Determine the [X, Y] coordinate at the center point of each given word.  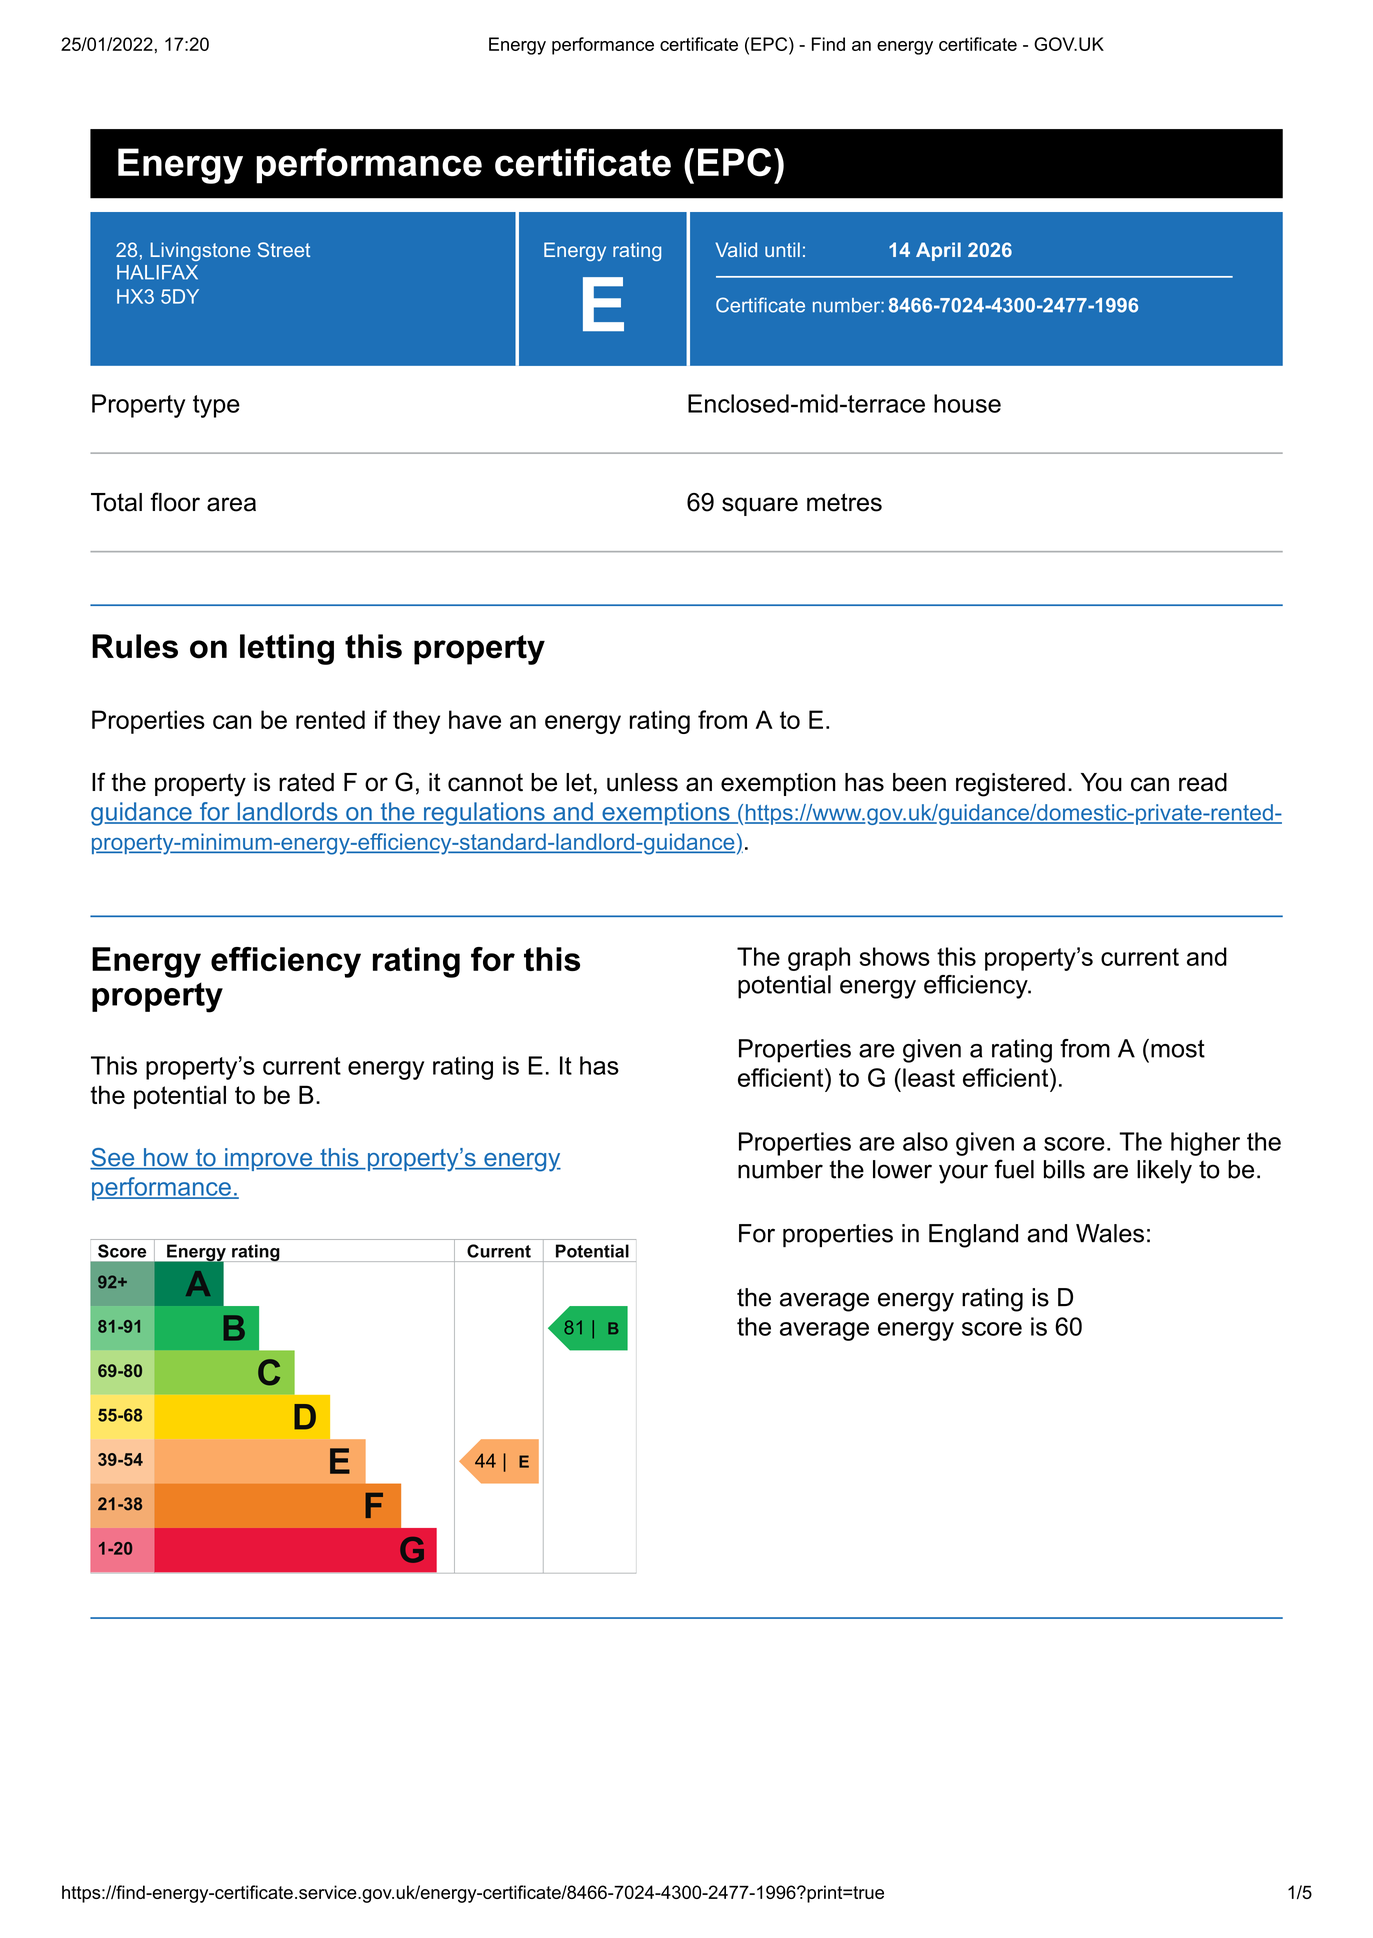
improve [269, 1159]
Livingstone [201, 251]
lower [902, 1169]
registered [1010, 785]
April [938, 251]
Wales [1110, 1233]
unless [642, 782]
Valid [736, 249]
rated [306, 782]
